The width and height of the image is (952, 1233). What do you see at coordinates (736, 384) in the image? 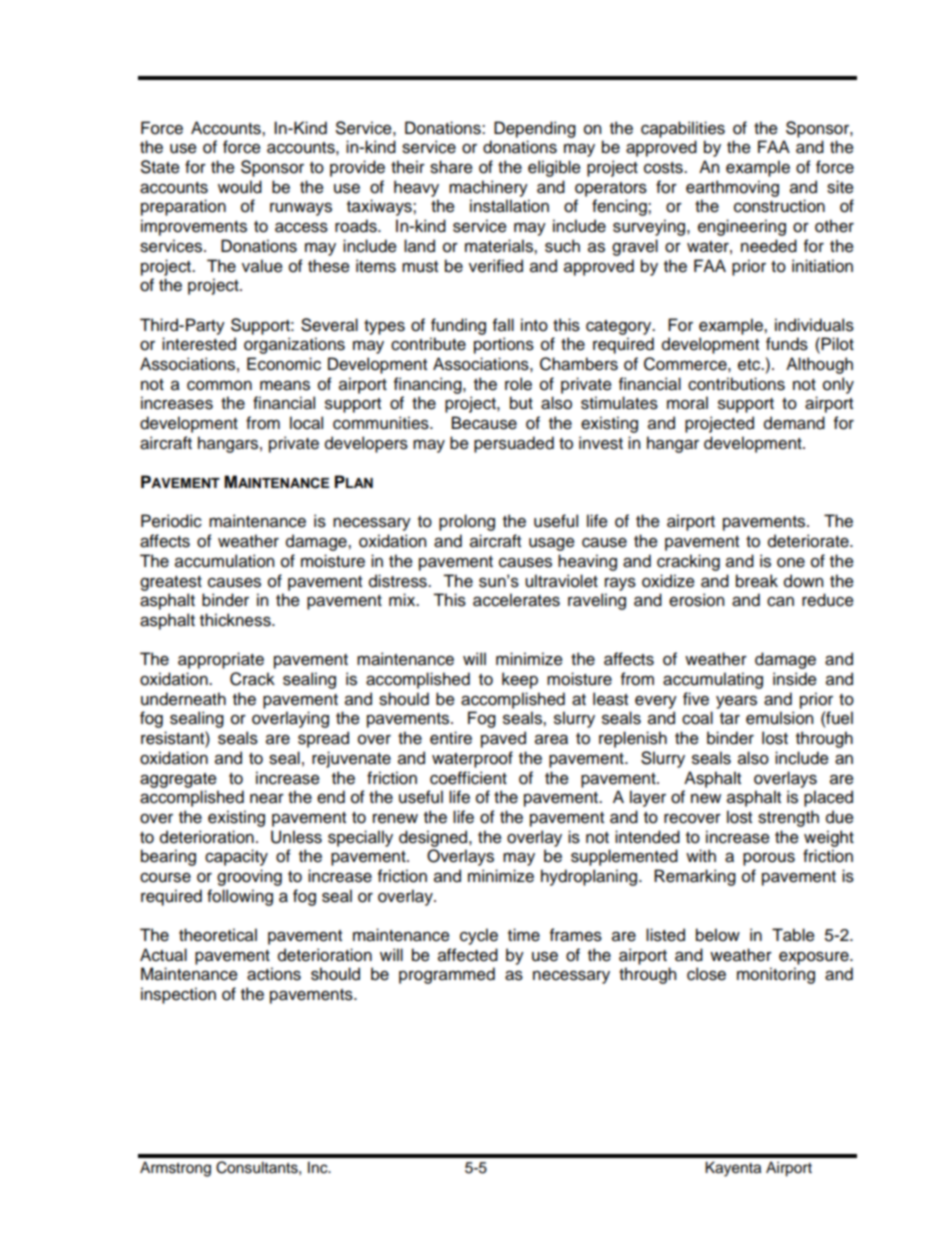
I see `contributions` at bounding box center [736, 384].
